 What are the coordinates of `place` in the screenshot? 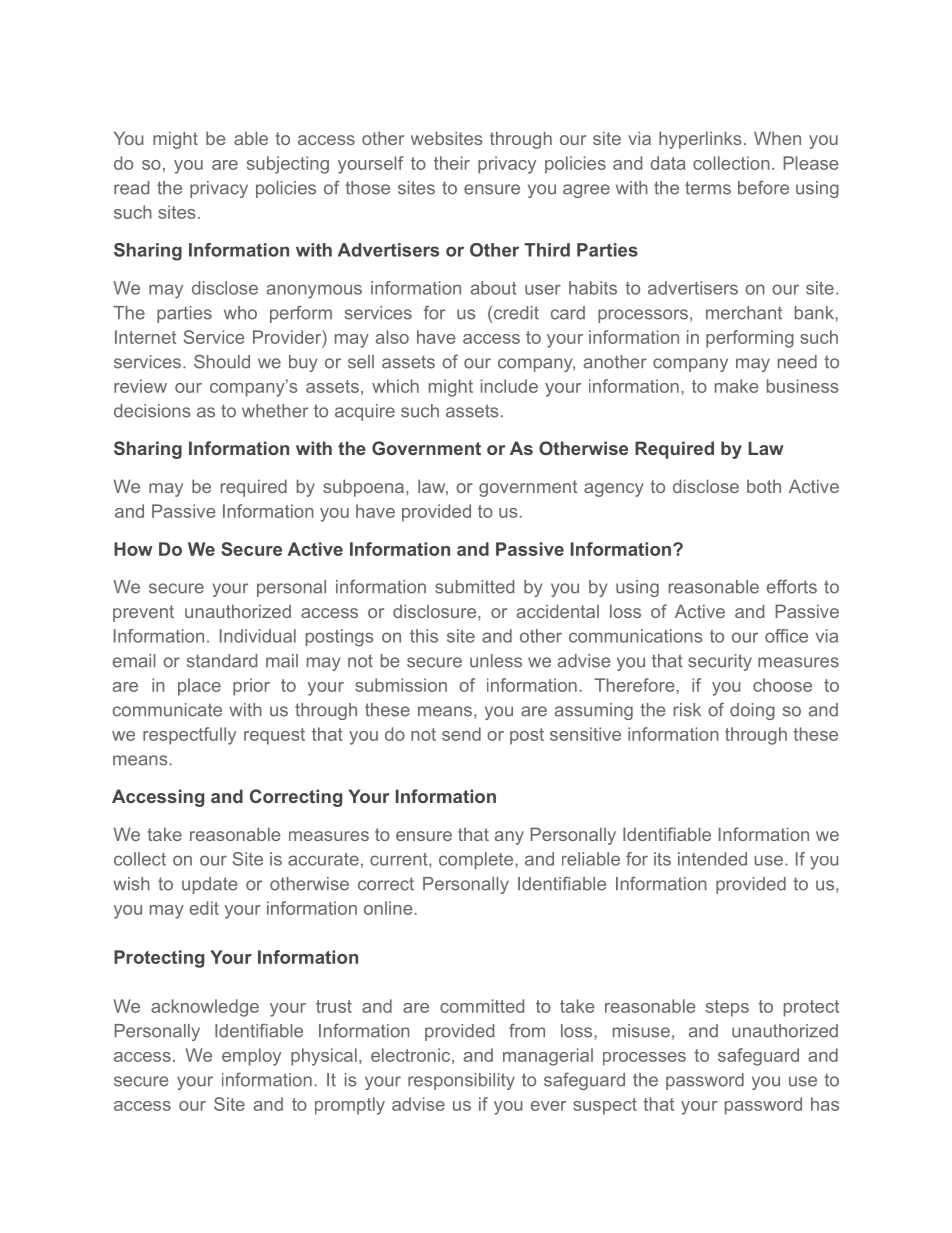 It's located at (199, 687).
